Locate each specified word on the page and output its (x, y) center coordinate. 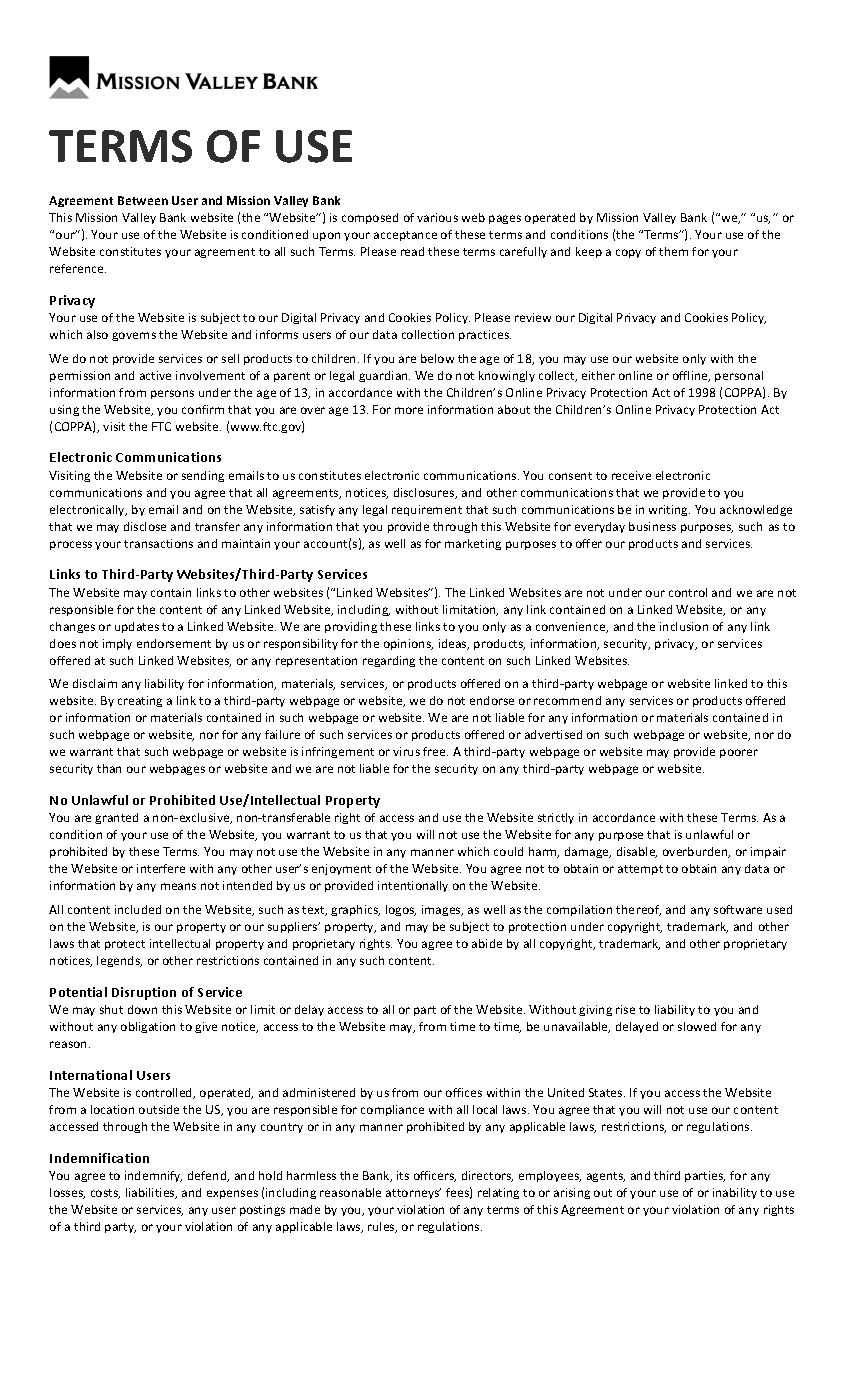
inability (735, 1193)
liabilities (151, 1193)
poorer (739, 753)
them (673, 251)
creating (140, 701)
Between (143, 200)
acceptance (405, 236)
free (435, 751)
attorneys (413, 1193)
